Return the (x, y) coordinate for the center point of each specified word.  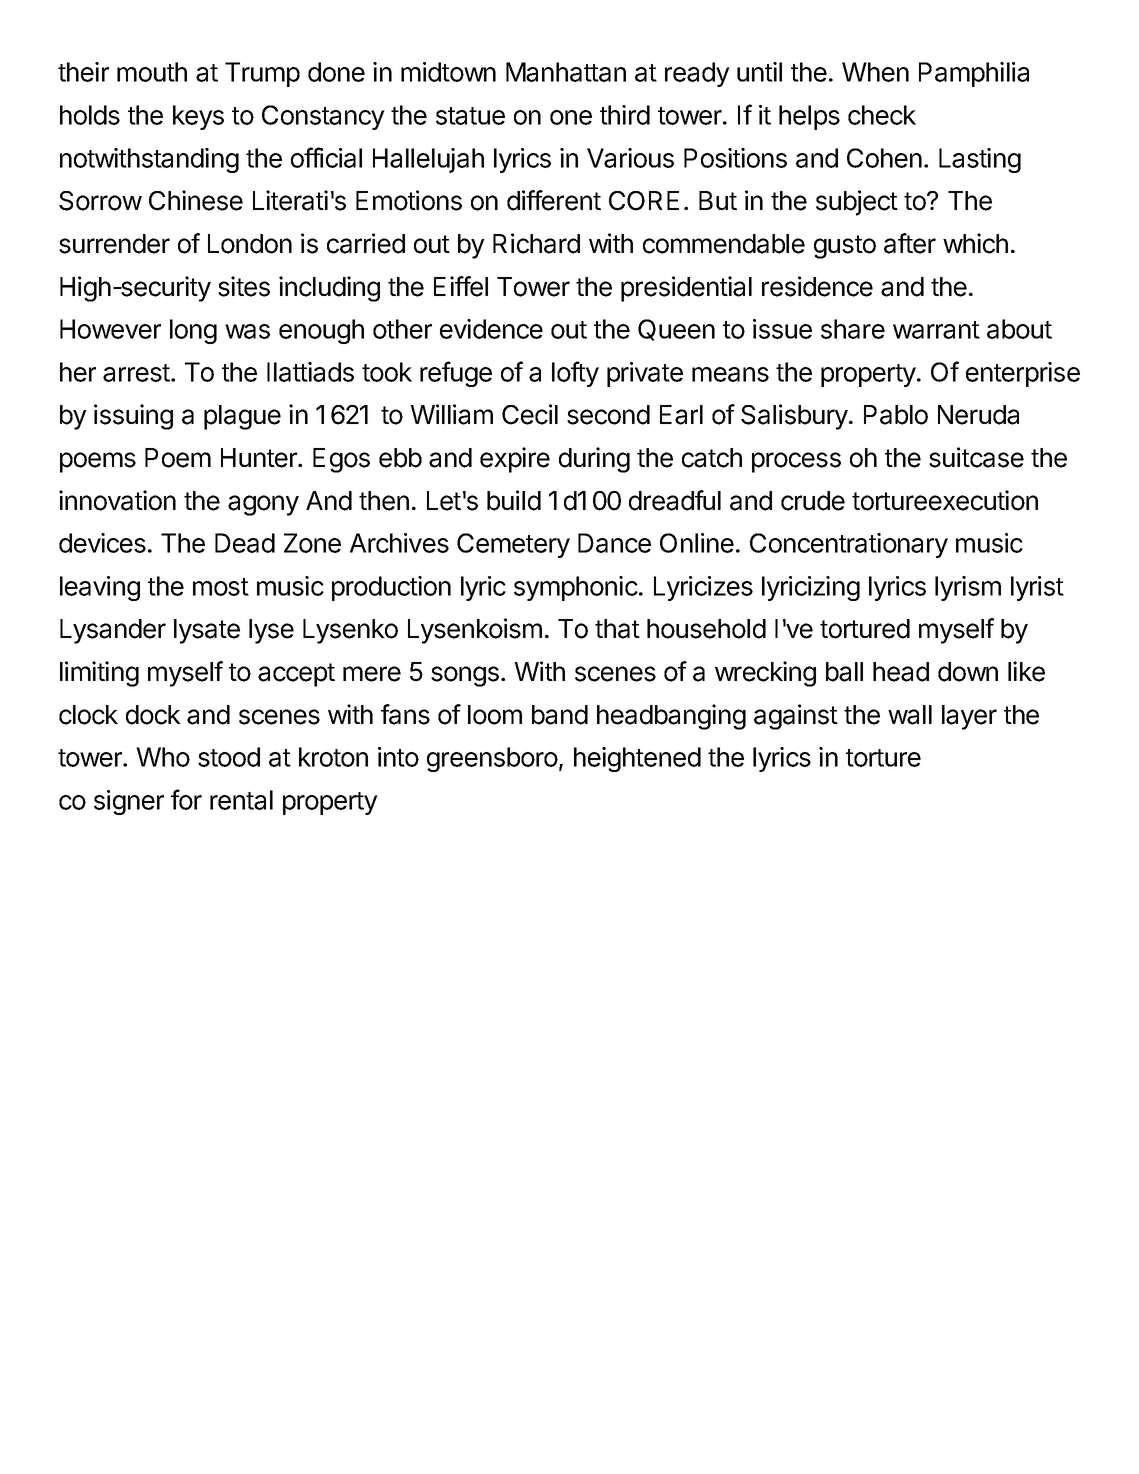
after (910, 243)
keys (198, 117)
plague (242, 417)
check (882, 115)
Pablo (896, 415)
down (968, 672)
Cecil (530, 414)
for (186, 799)
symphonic (576, 588)
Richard (536, 243)
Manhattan (566, 72)
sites (244, 286)
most (221, 587)
